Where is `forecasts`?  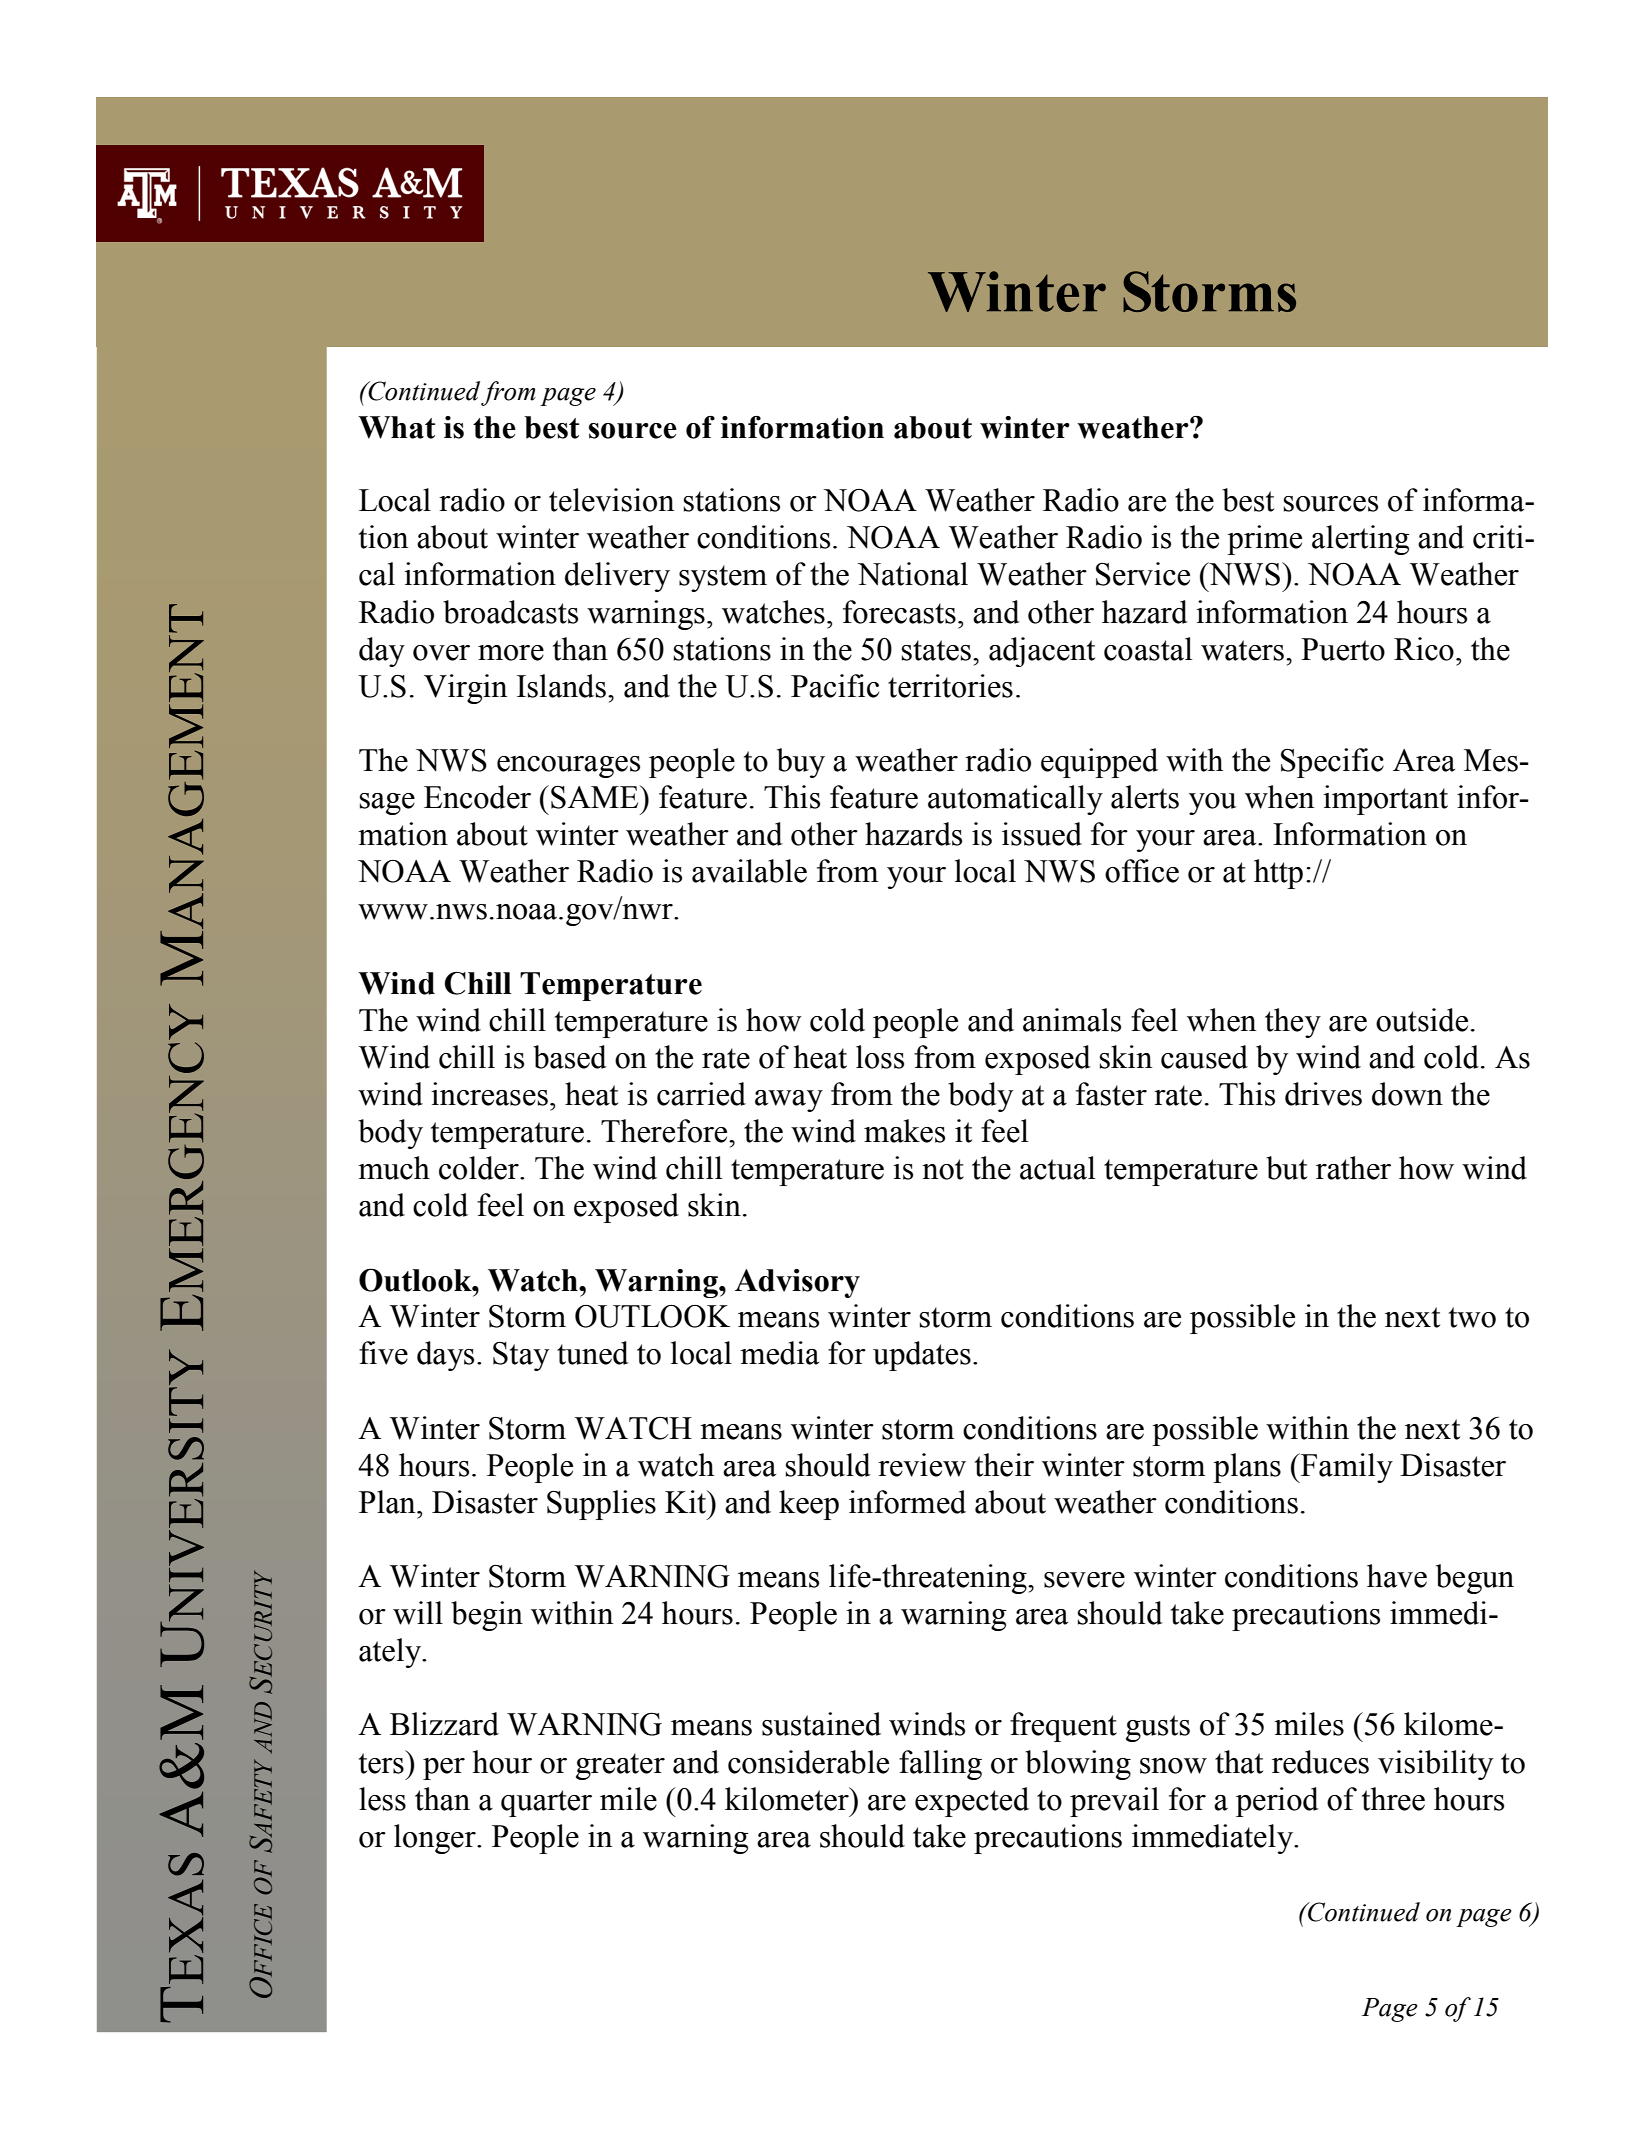 forecasts is located at coordinates (899, 612).
